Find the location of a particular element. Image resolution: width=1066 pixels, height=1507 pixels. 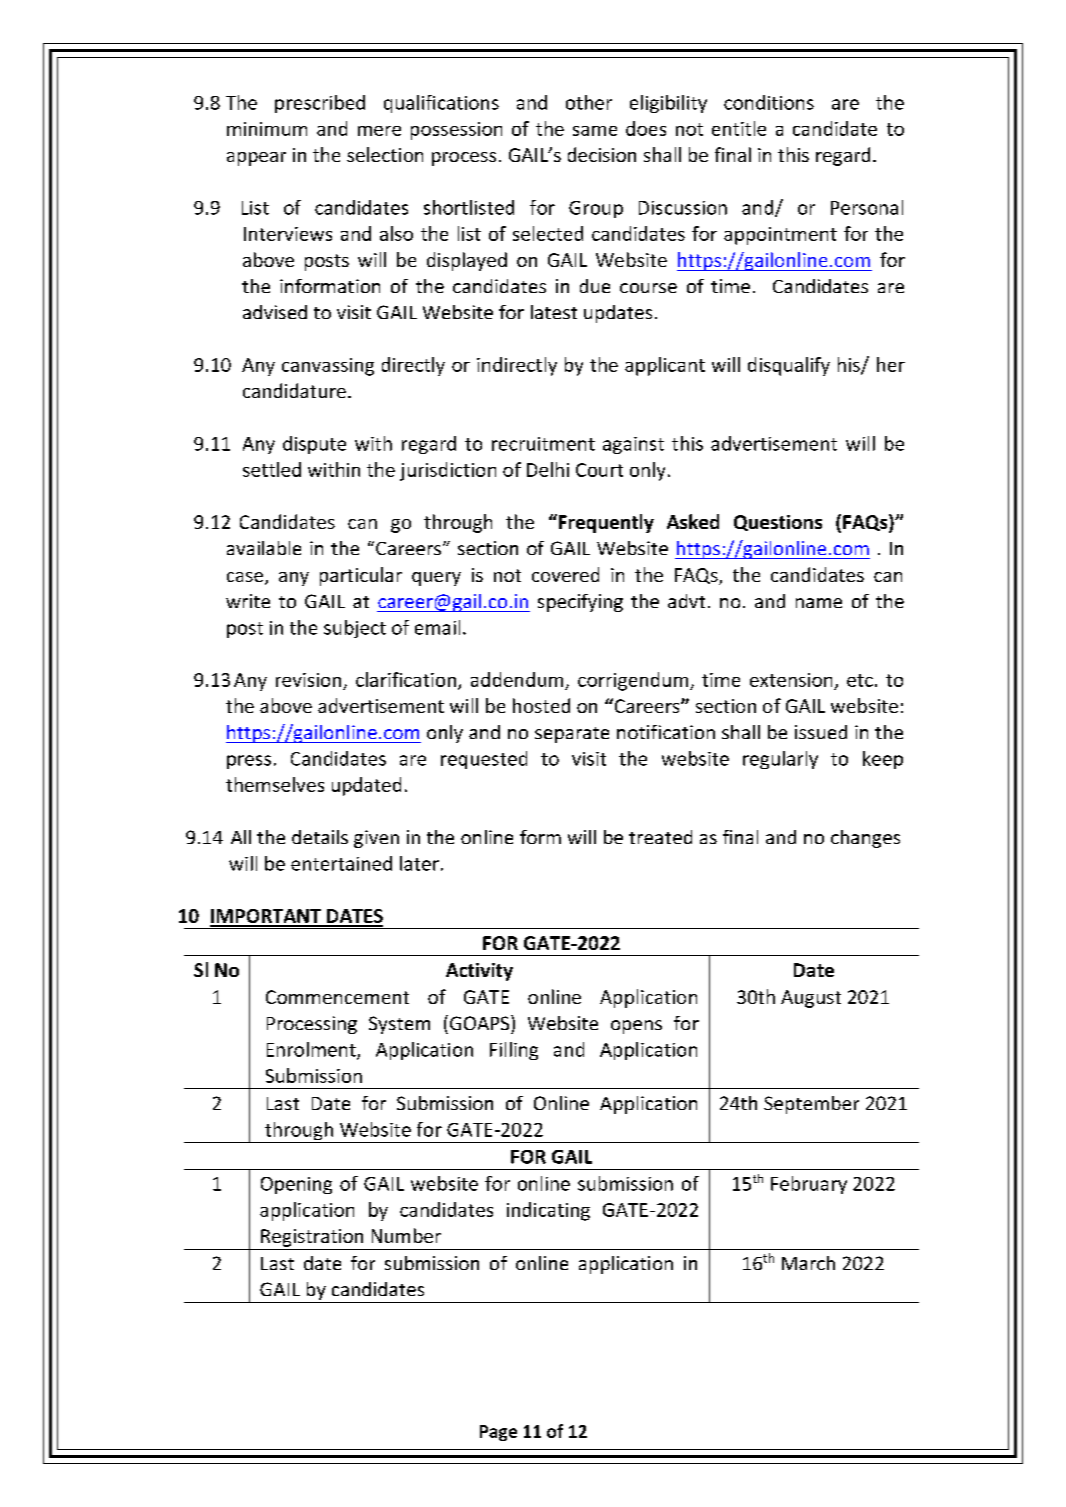

regularly is located at coordinates (780, 760).
